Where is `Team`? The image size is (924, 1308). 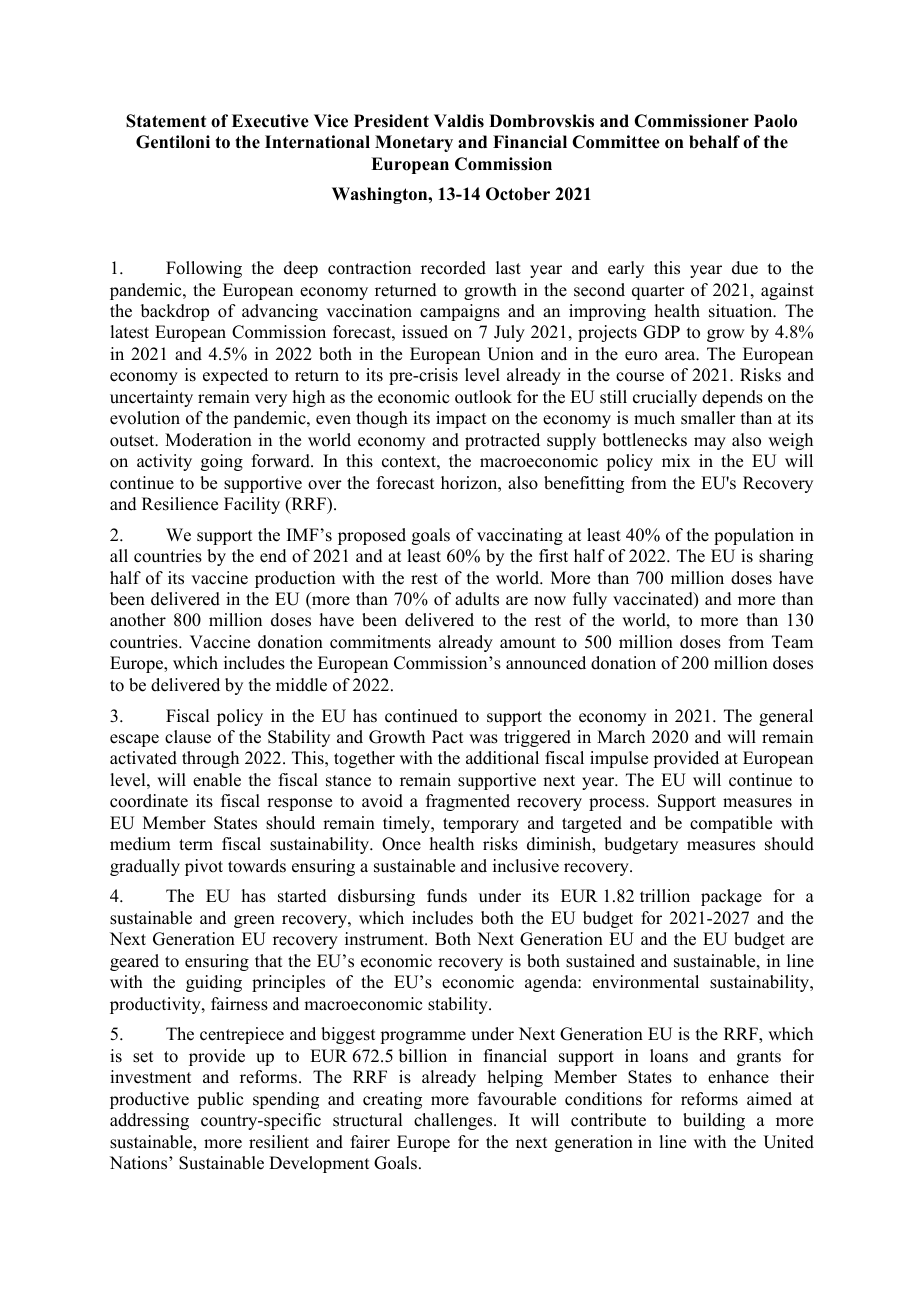 Team is located at coordinates (792, 642).
